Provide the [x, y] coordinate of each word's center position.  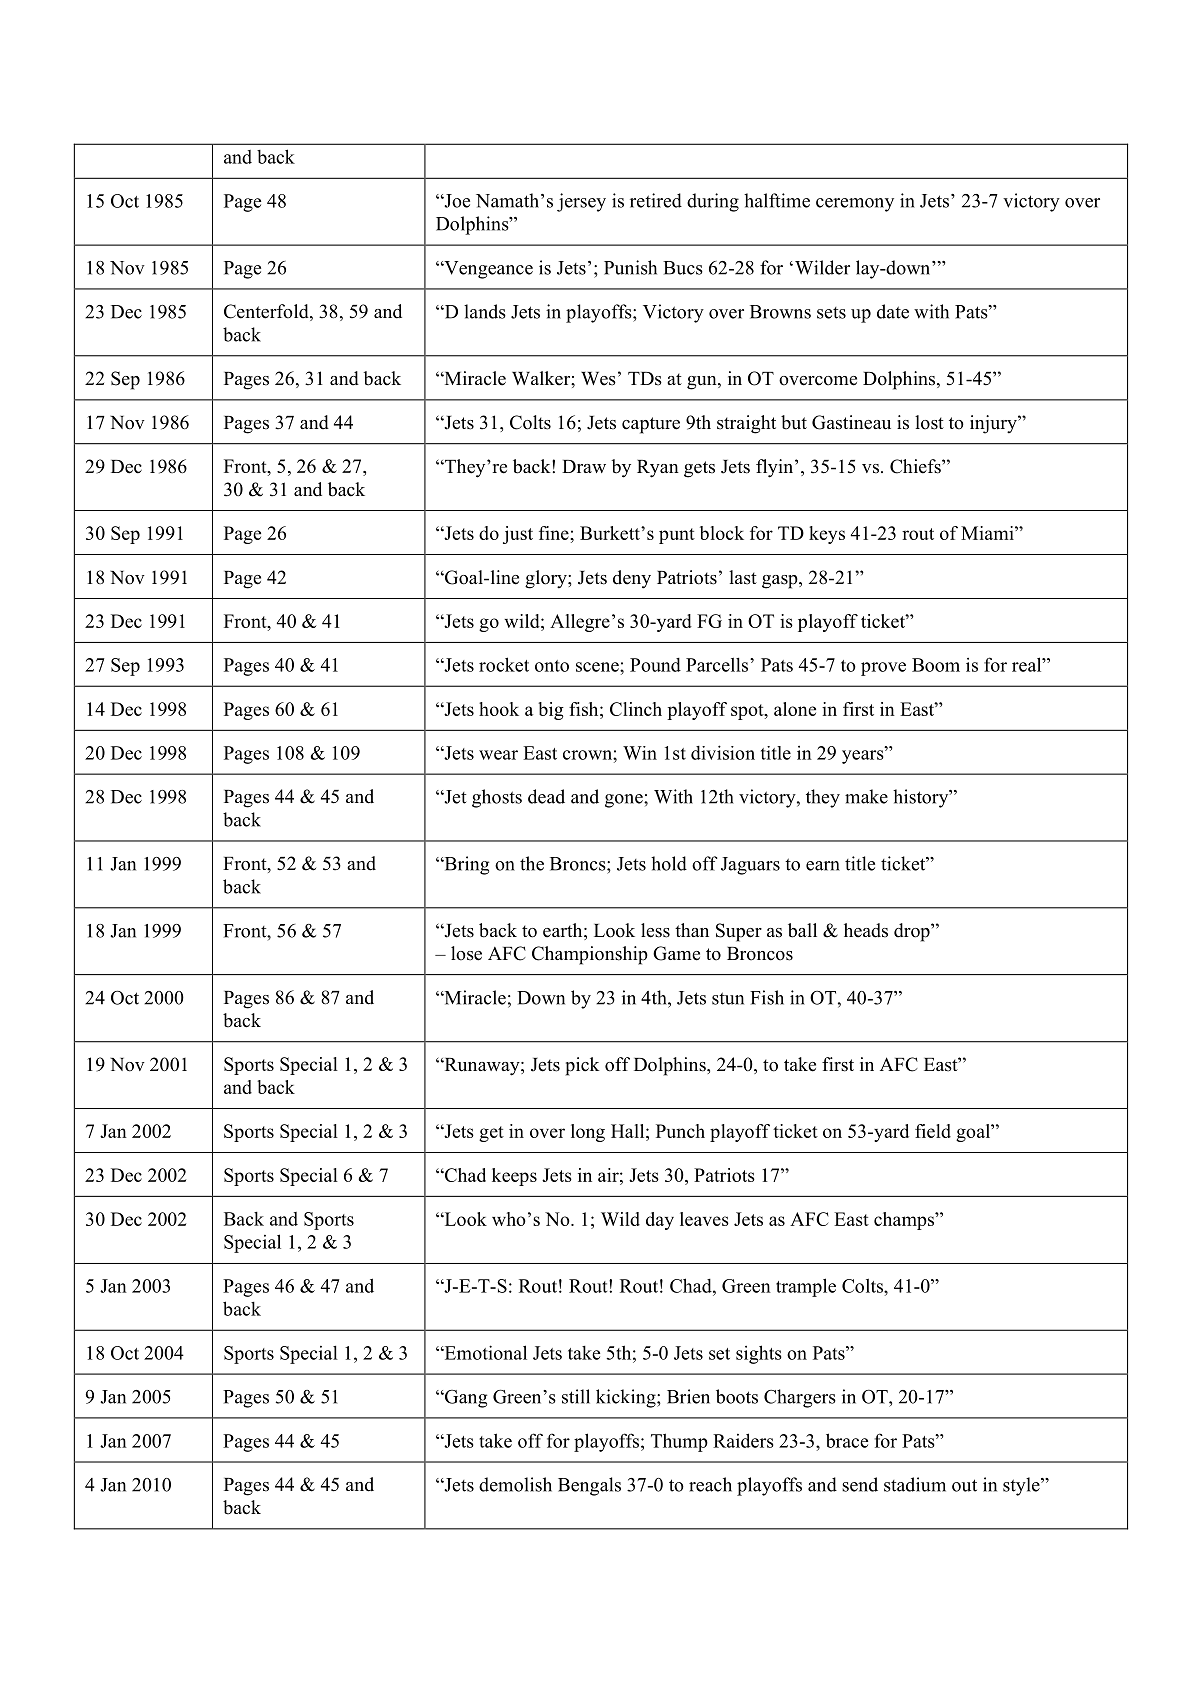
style [1022, 1486]
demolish [515, 1484]
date [893, 311]
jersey [581, 202]
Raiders [743, 1440]
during [713, 202]
